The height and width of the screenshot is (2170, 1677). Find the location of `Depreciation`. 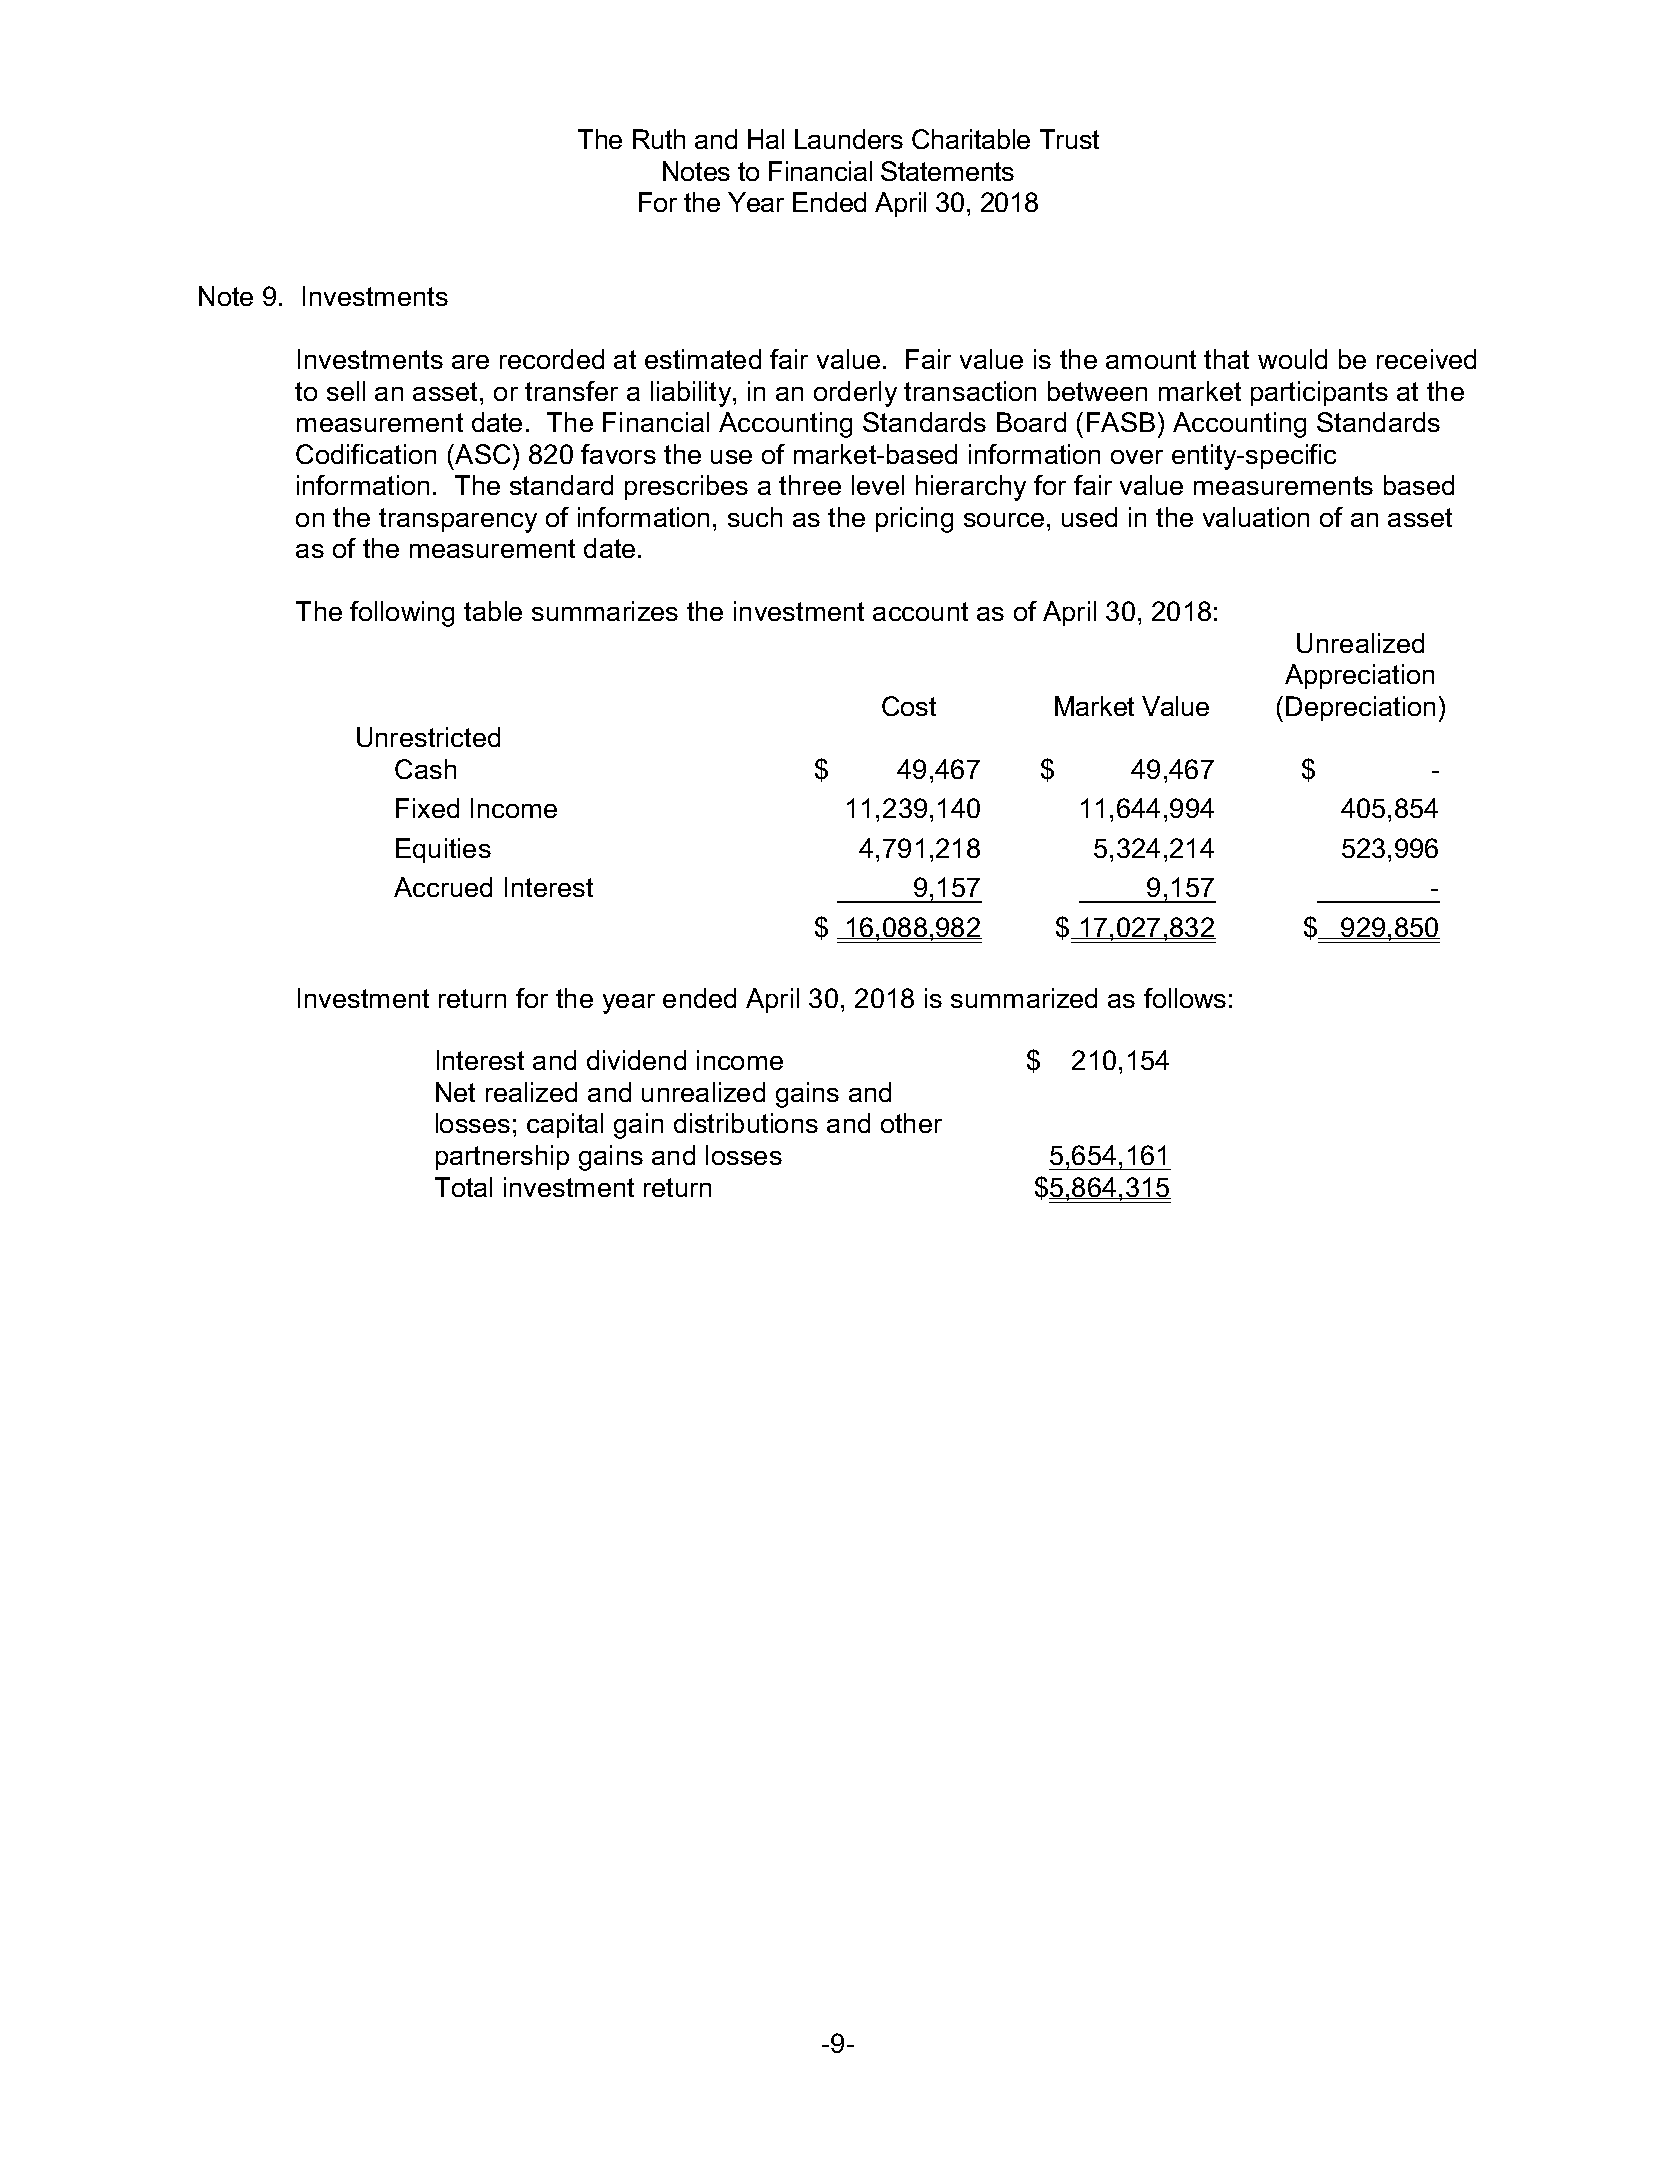

Depreciation is located at coordinates (1360, 708).
